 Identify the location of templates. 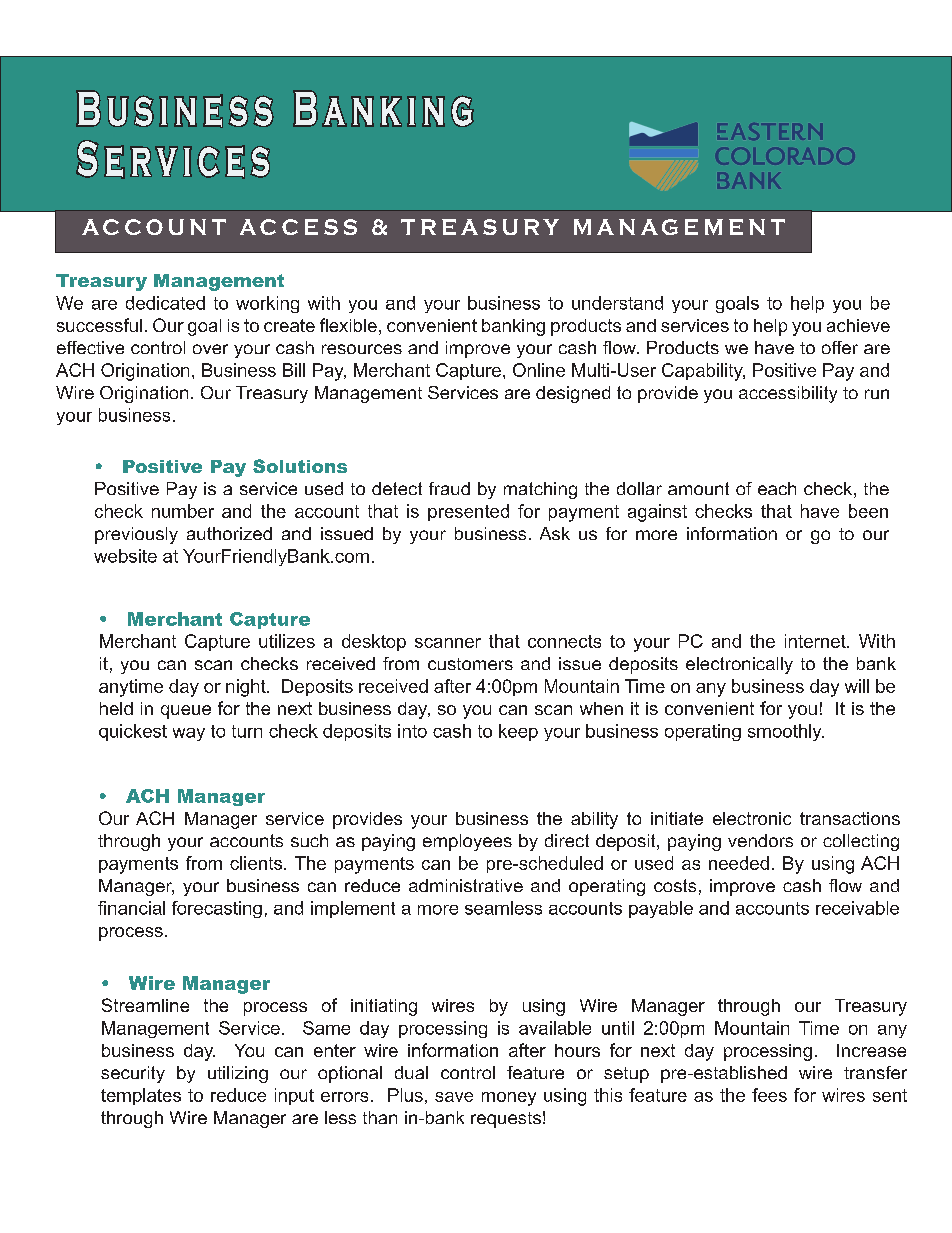
(141, 1096).
